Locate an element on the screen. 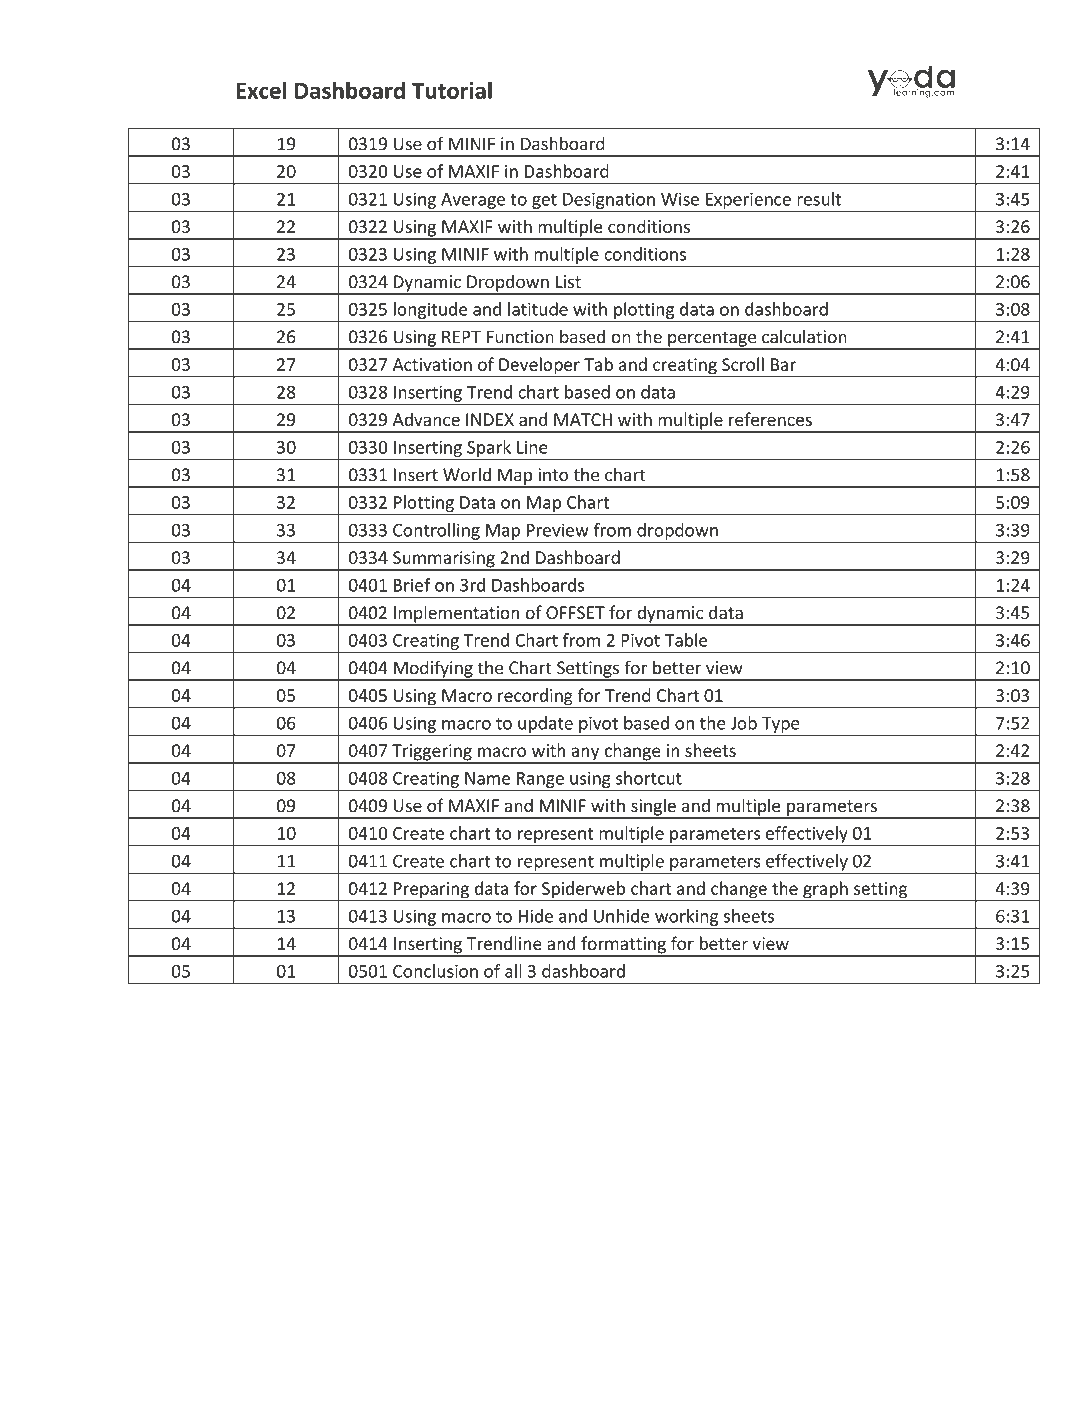 This screenshot has height=1409, width=1089. references is located at coordinates (770, 419).
